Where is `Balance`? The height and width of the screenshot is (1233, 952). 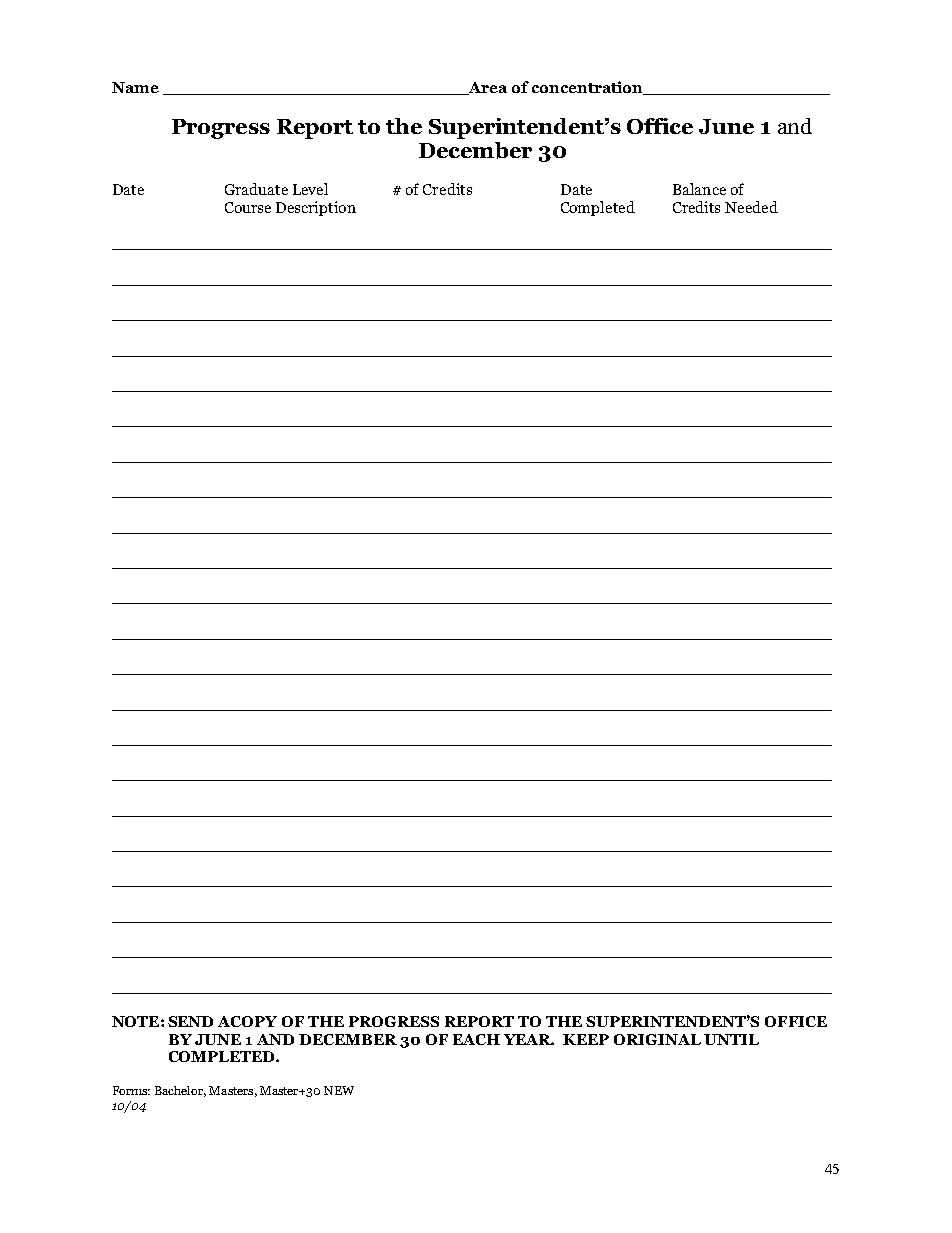 Balance is located at coordinates (699, 189).
